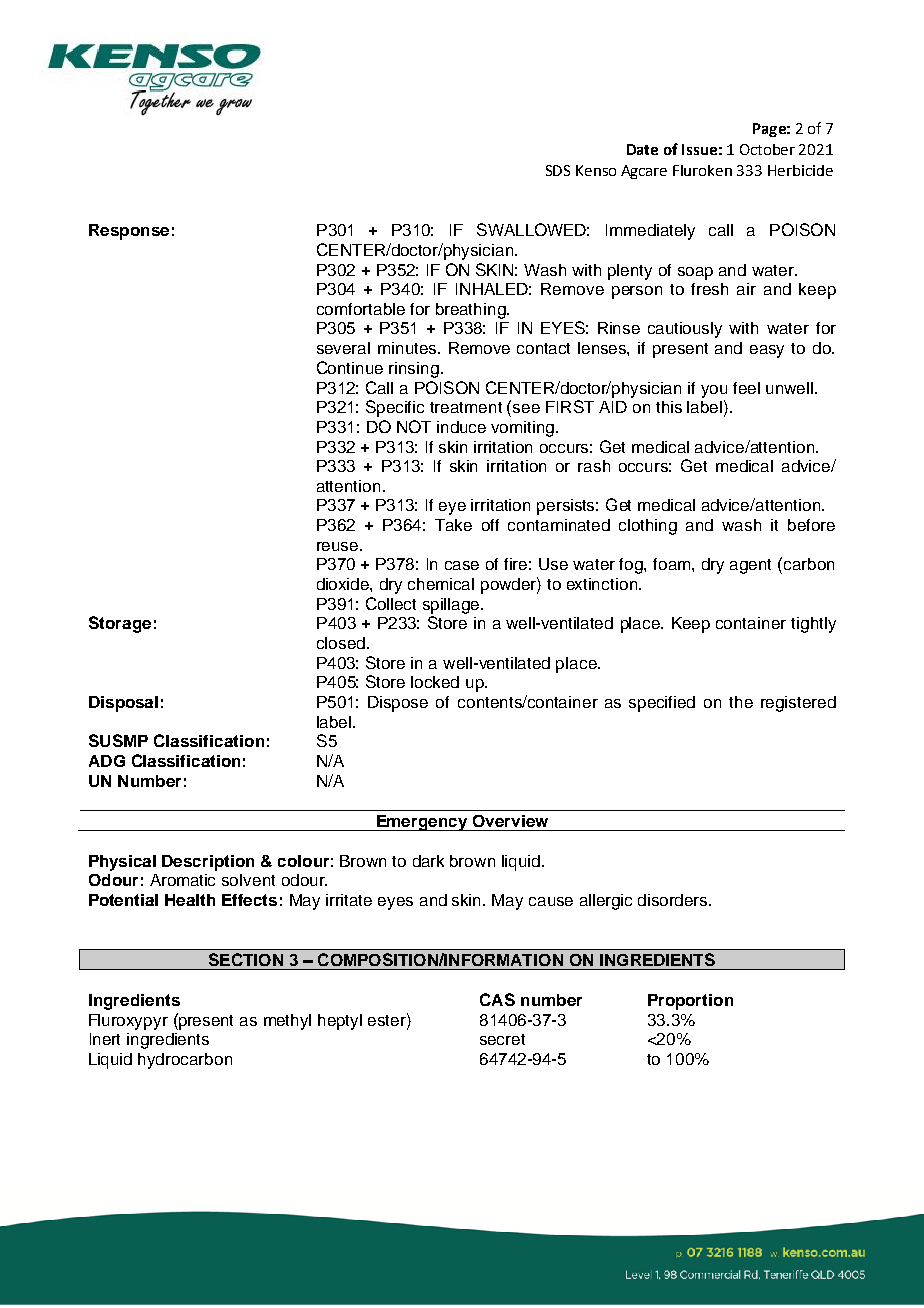  What do you see at coordinates (750, 566) in the page?
I see `agent` at bounding box center [750, 566].
